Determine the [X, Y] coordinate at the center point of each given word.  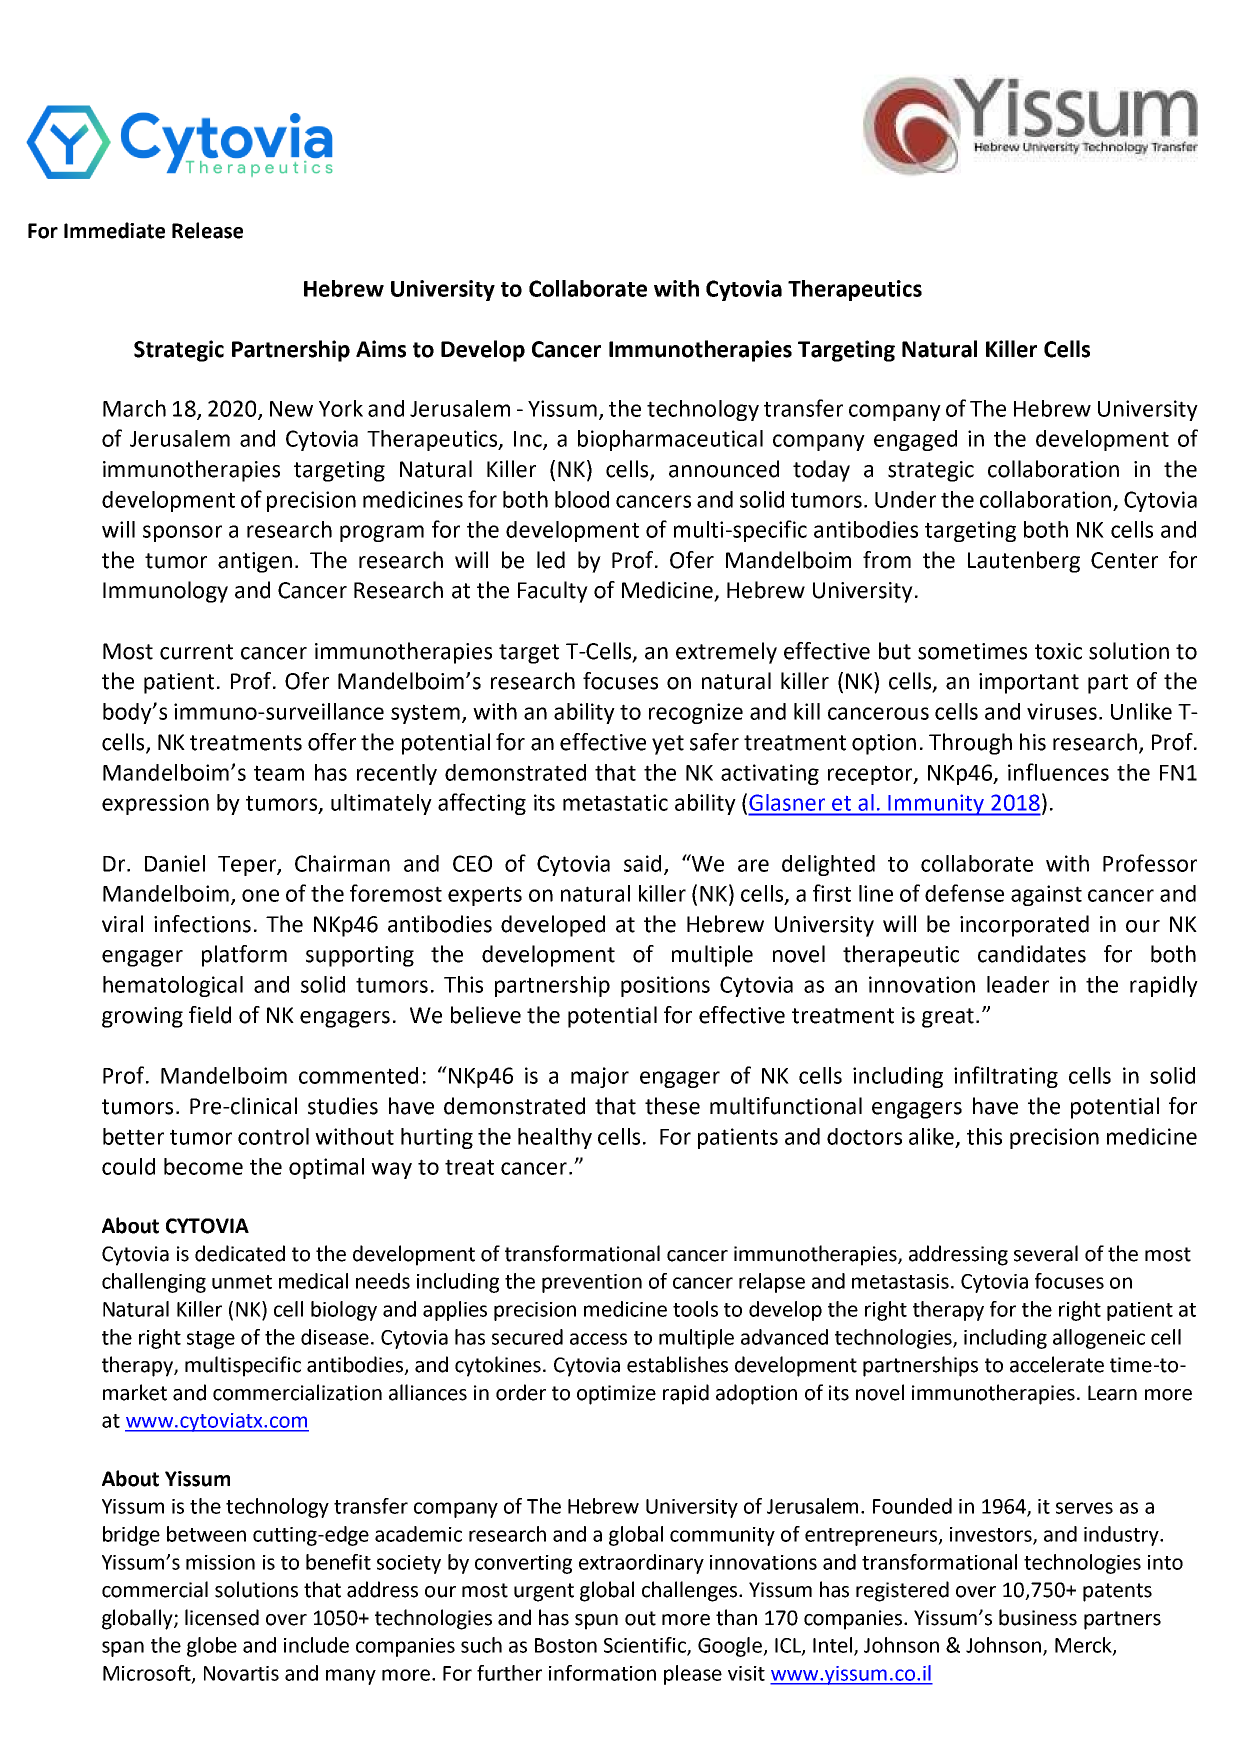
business [1038, 1617]
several [1046, 1253]
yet [668, 745]
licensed [222, 1617]
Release [207, 230]
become [203, 1166]
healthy [555, 1138]
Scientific [646, 1646]
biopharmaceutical [670, 440]
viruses [1062, 711]
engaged [915, 440]
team [279, 773]
